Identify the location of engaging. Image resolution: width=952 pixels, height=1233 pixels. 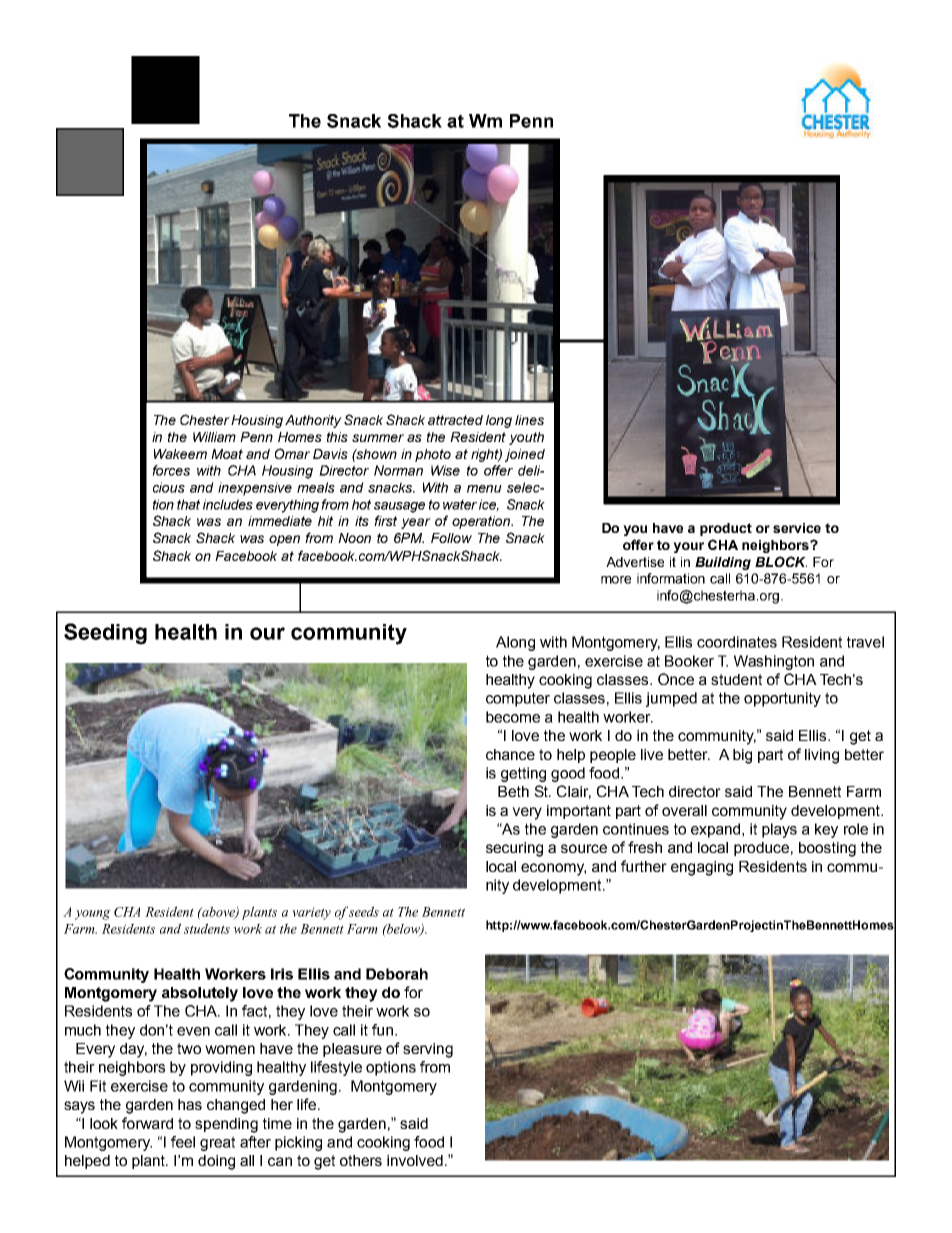
(702, 868).
